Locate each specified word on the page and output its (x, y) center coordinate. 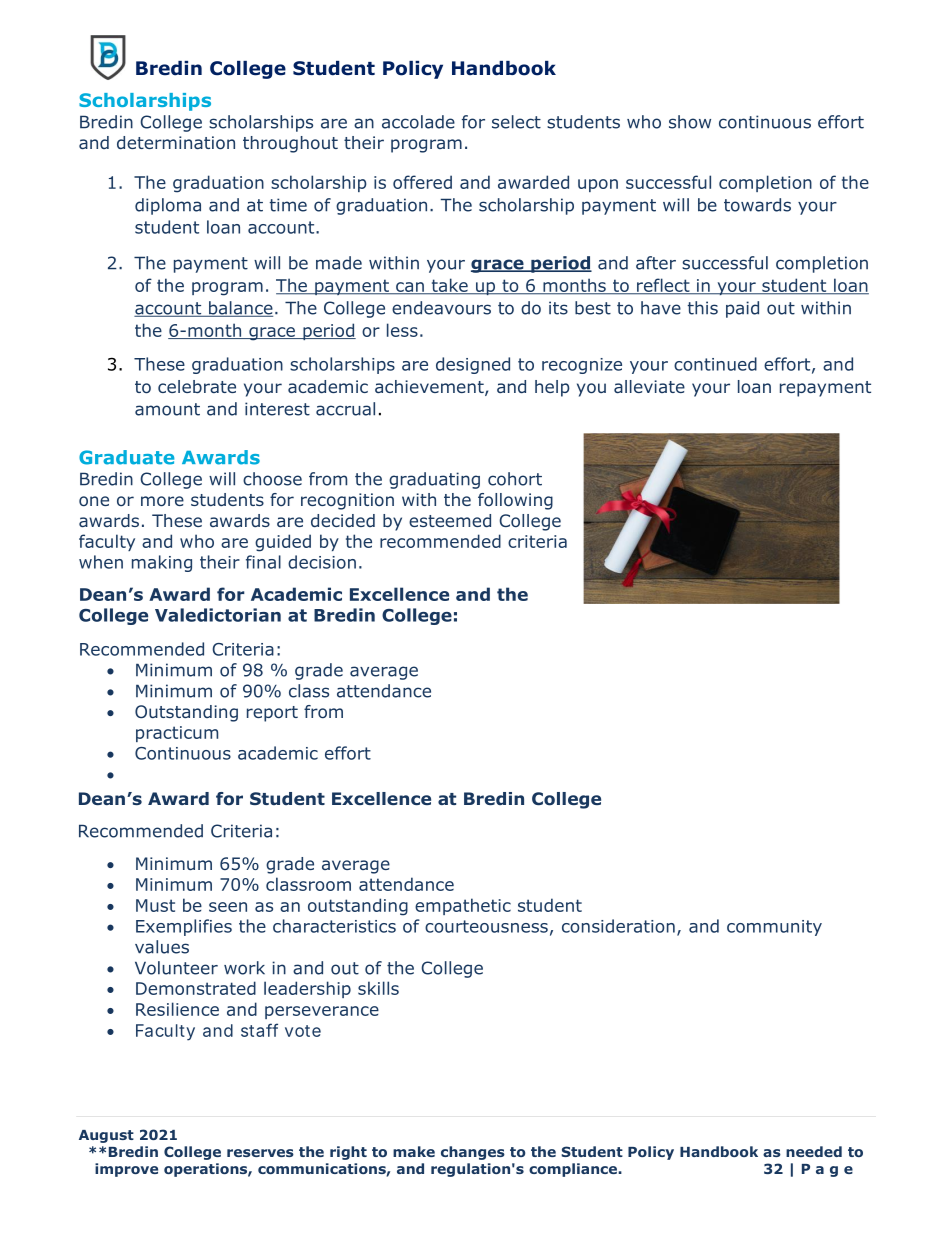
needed (814, 1151)
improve (126, 1170)
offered (422, 182)
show (690, 122)
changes (473, 1153)
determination (176, 142)
